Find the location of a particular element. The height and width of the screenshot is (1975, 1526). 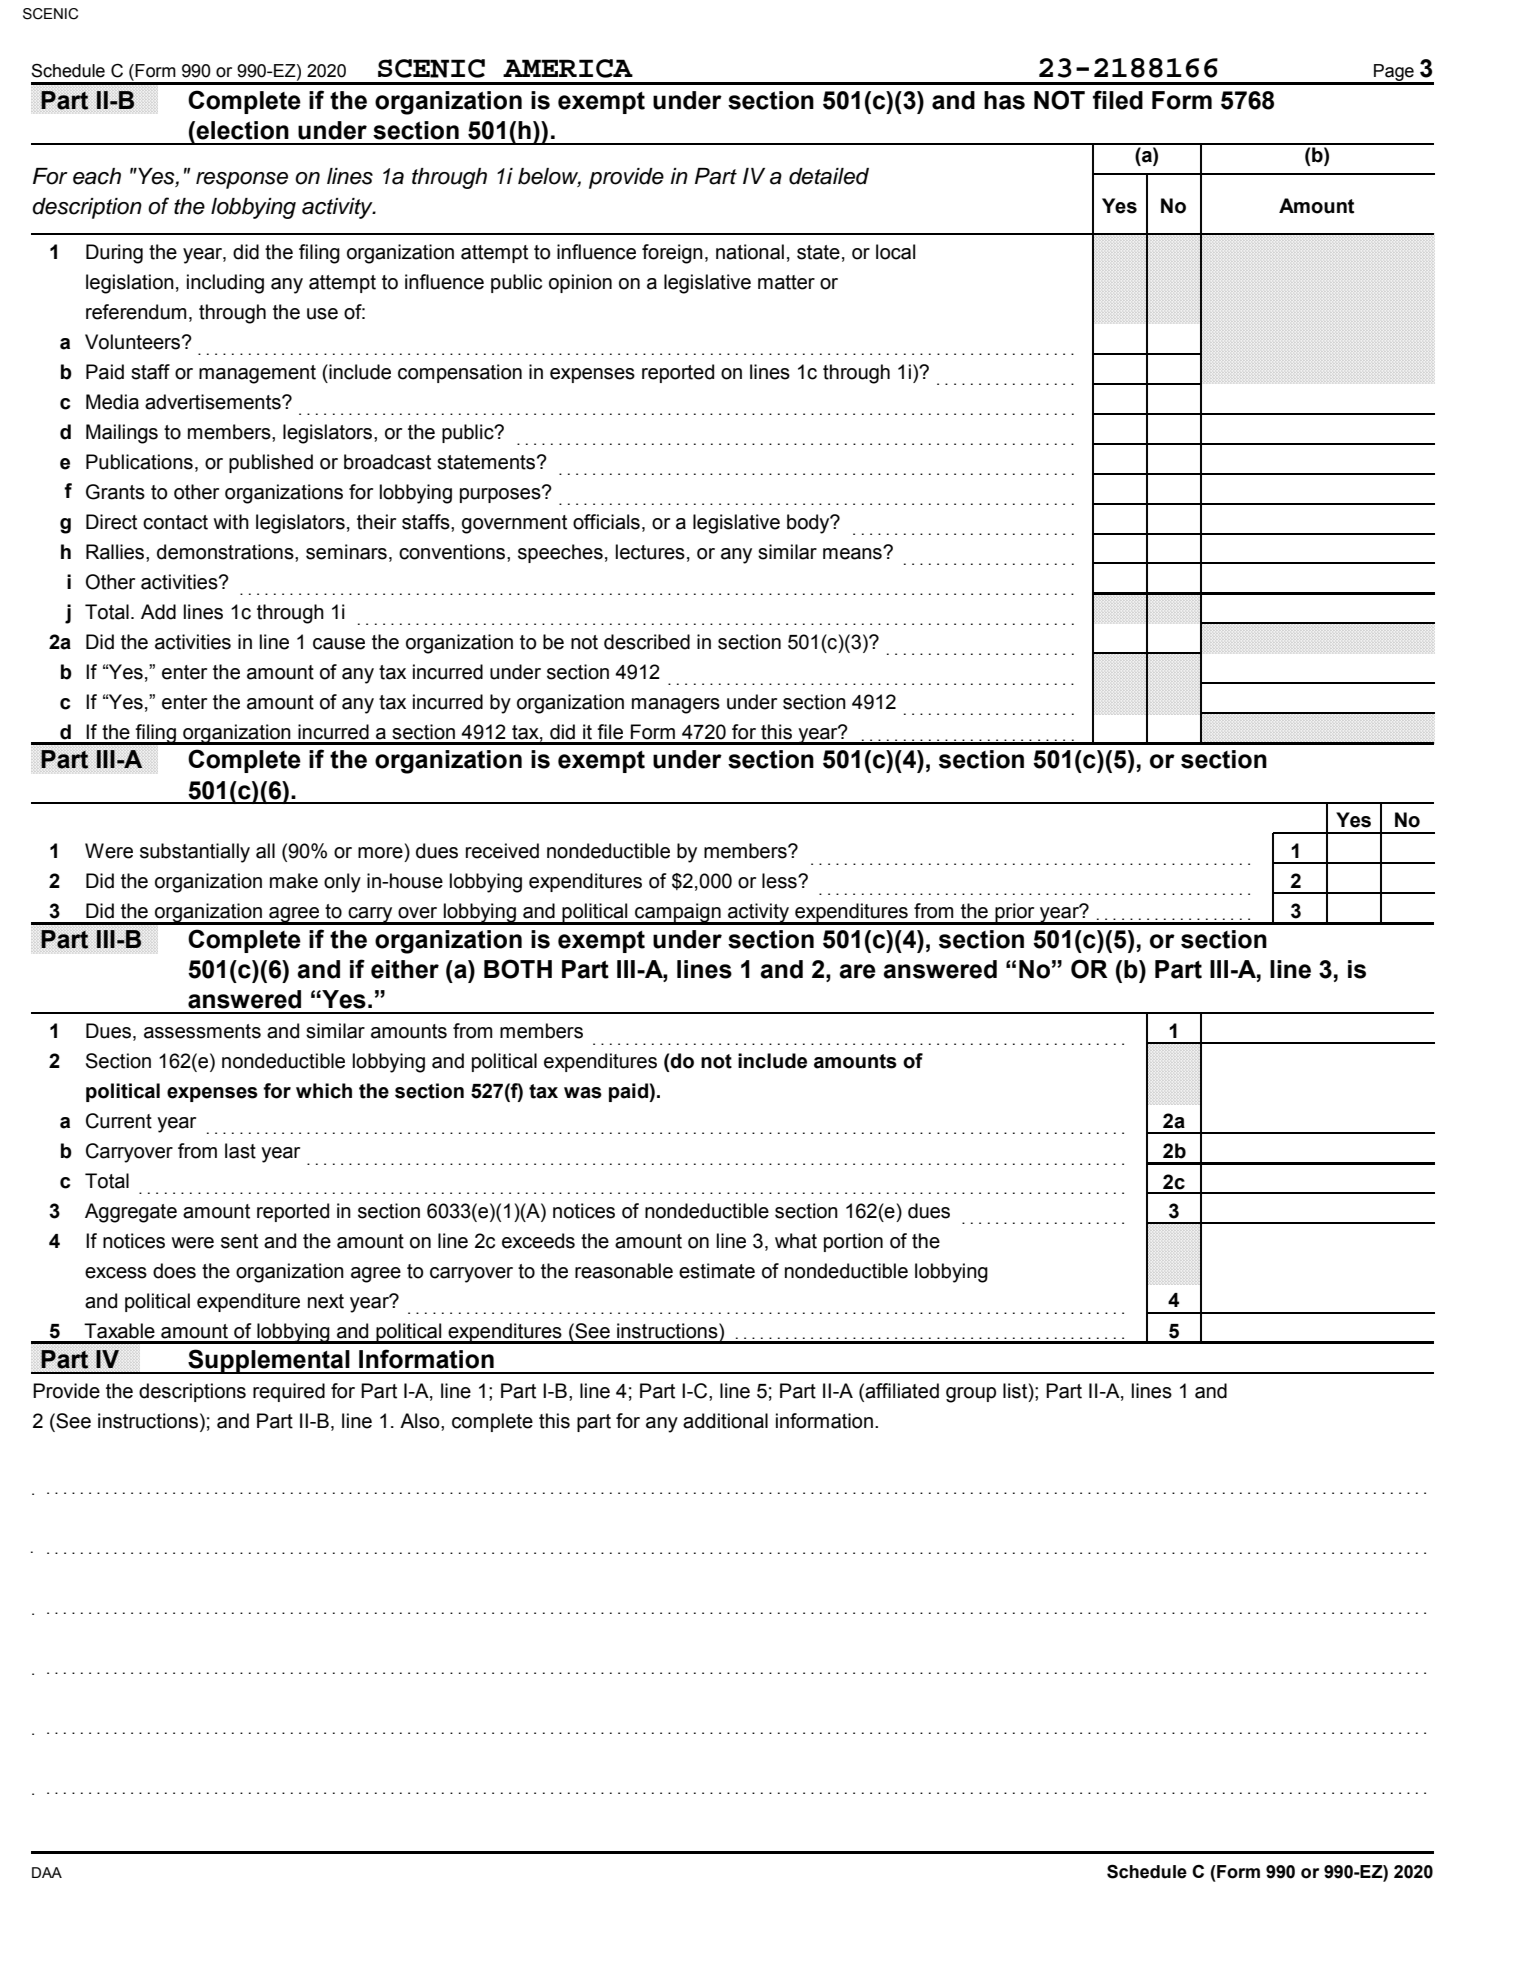

Also is located at coordinates (421, 1421).
